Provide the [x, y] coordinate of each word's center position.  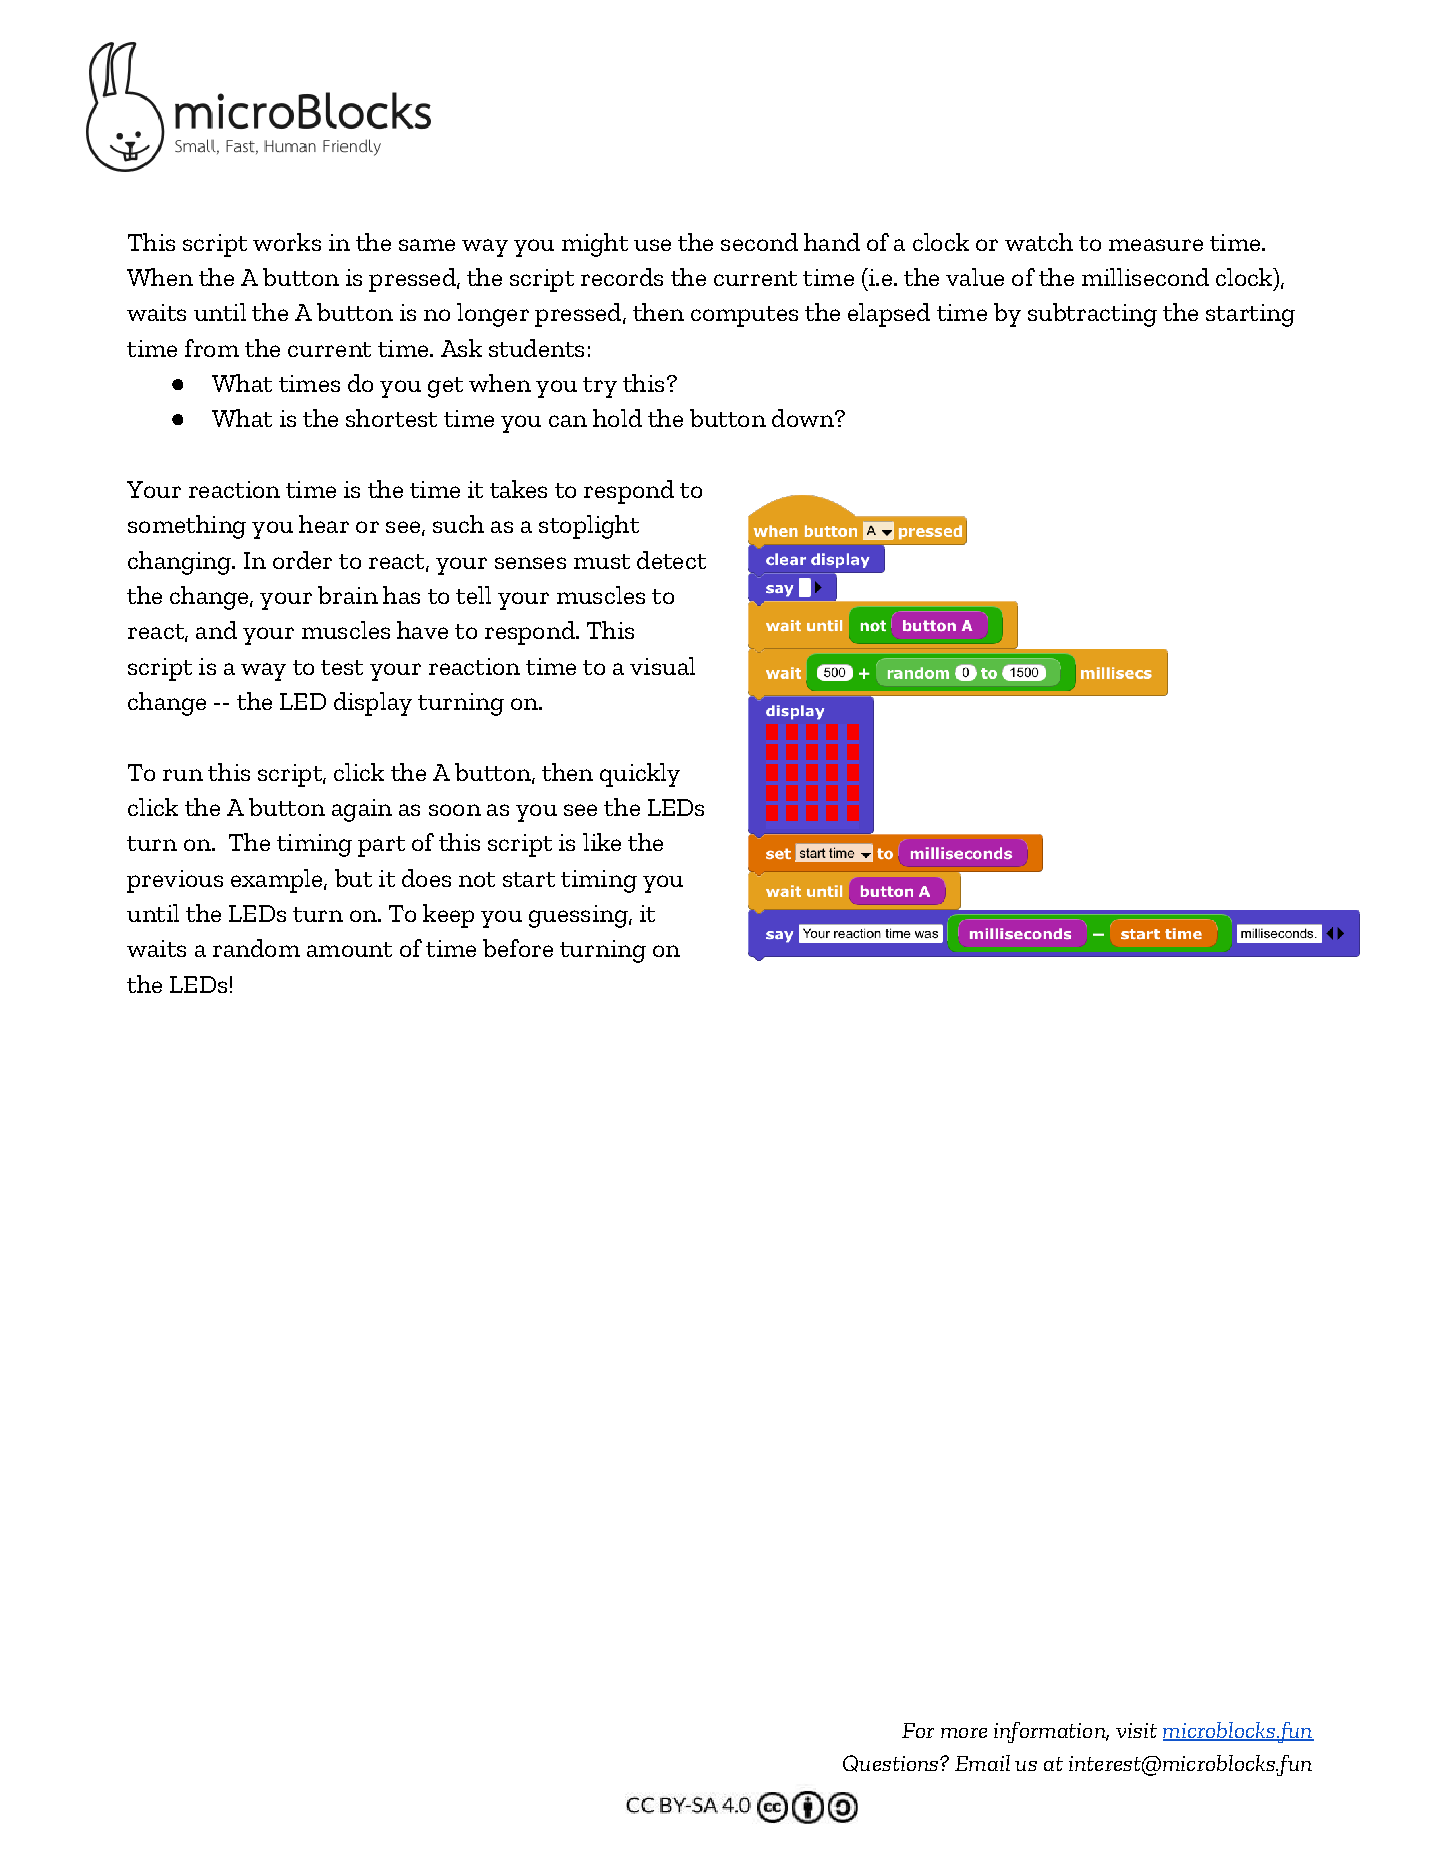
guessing [579, 916]
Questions [892, 1763]
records [622, 277]
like [602, 842]
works [287, 242]
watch [1039, 242]
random [256, 948]
